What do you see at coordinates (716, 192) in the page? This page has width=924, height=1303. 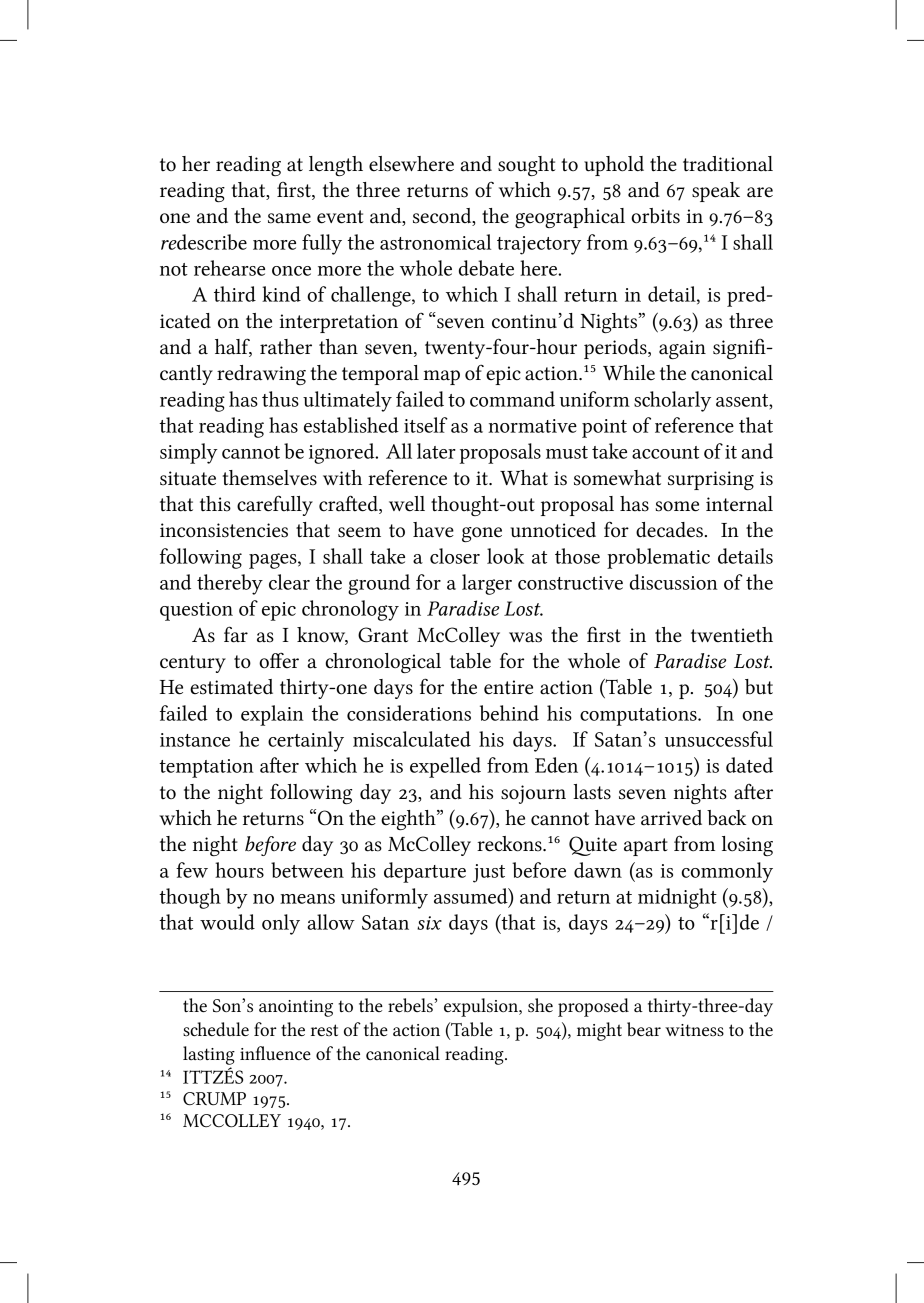 I see `speak` at bounding box center [716, 192].
